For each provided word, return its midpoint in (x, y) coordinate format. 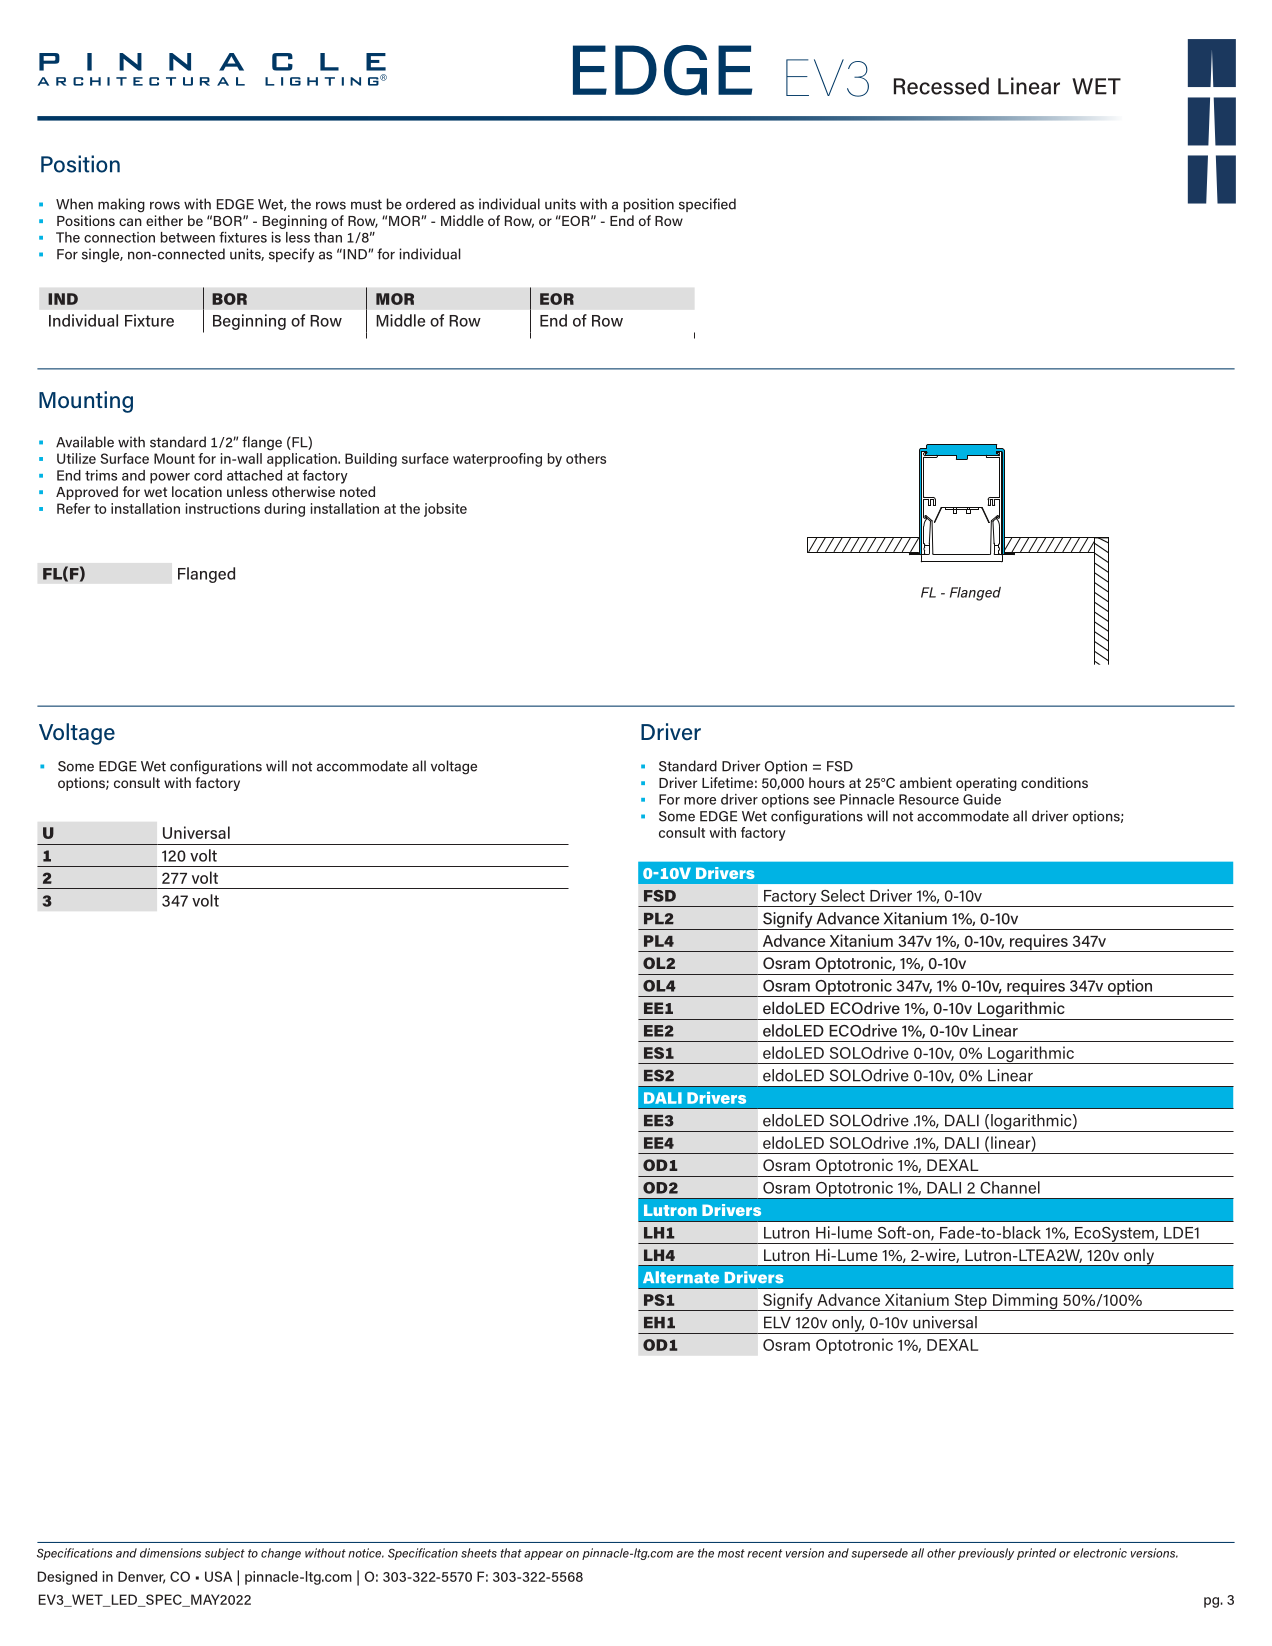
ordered (430, 204)
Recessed (941, 86)
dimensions (170, 1553)
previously (986, 1554)
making (121, 205)
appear (543, 1555)
